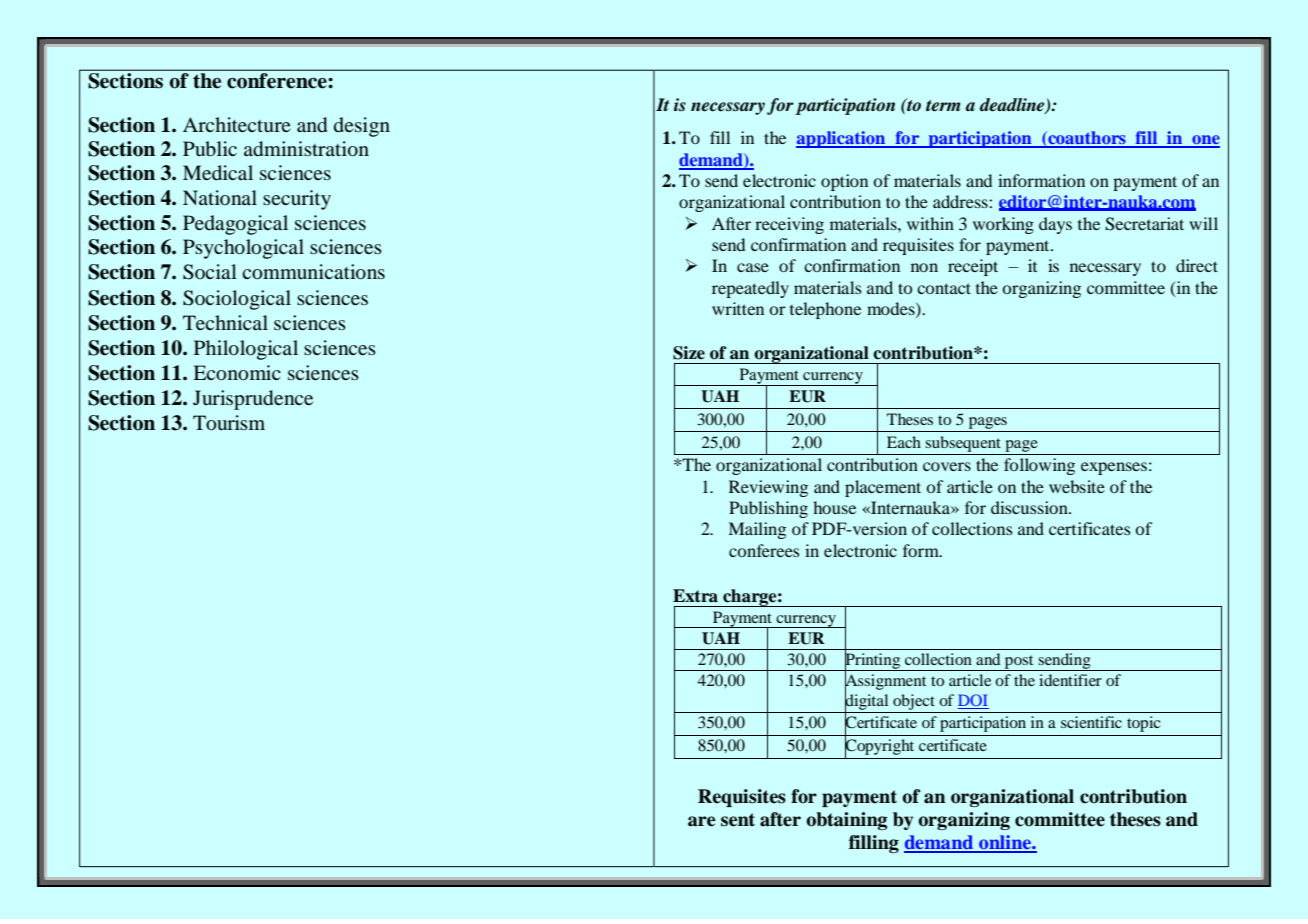 The image size is (1308, 924). What do you see at coordinates (738, 820) in the document?
I see `sent` at bounding box center [738, 820].
